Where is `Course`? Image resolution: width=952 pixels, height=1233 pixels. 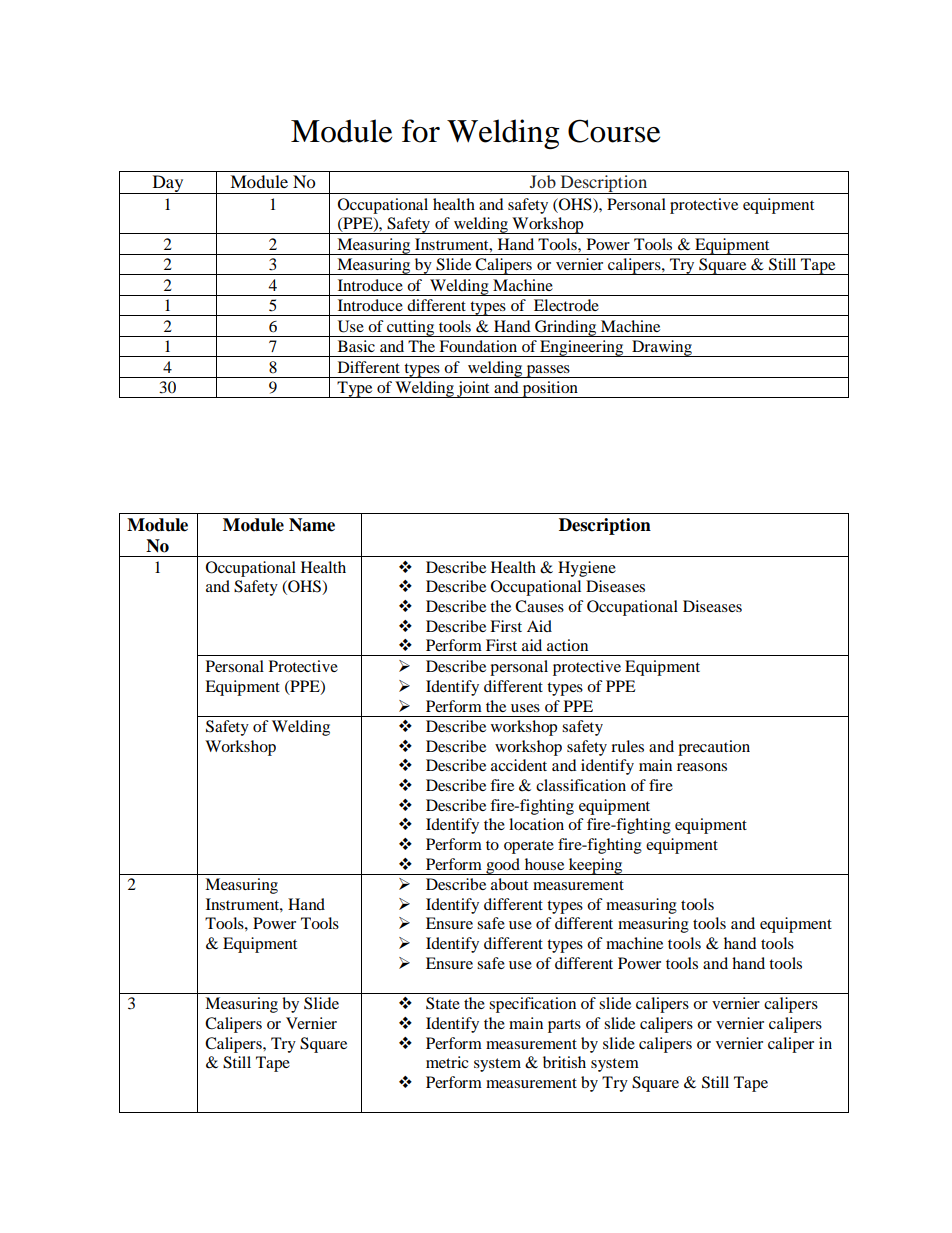 Course is located at coordinates (614, 131).
